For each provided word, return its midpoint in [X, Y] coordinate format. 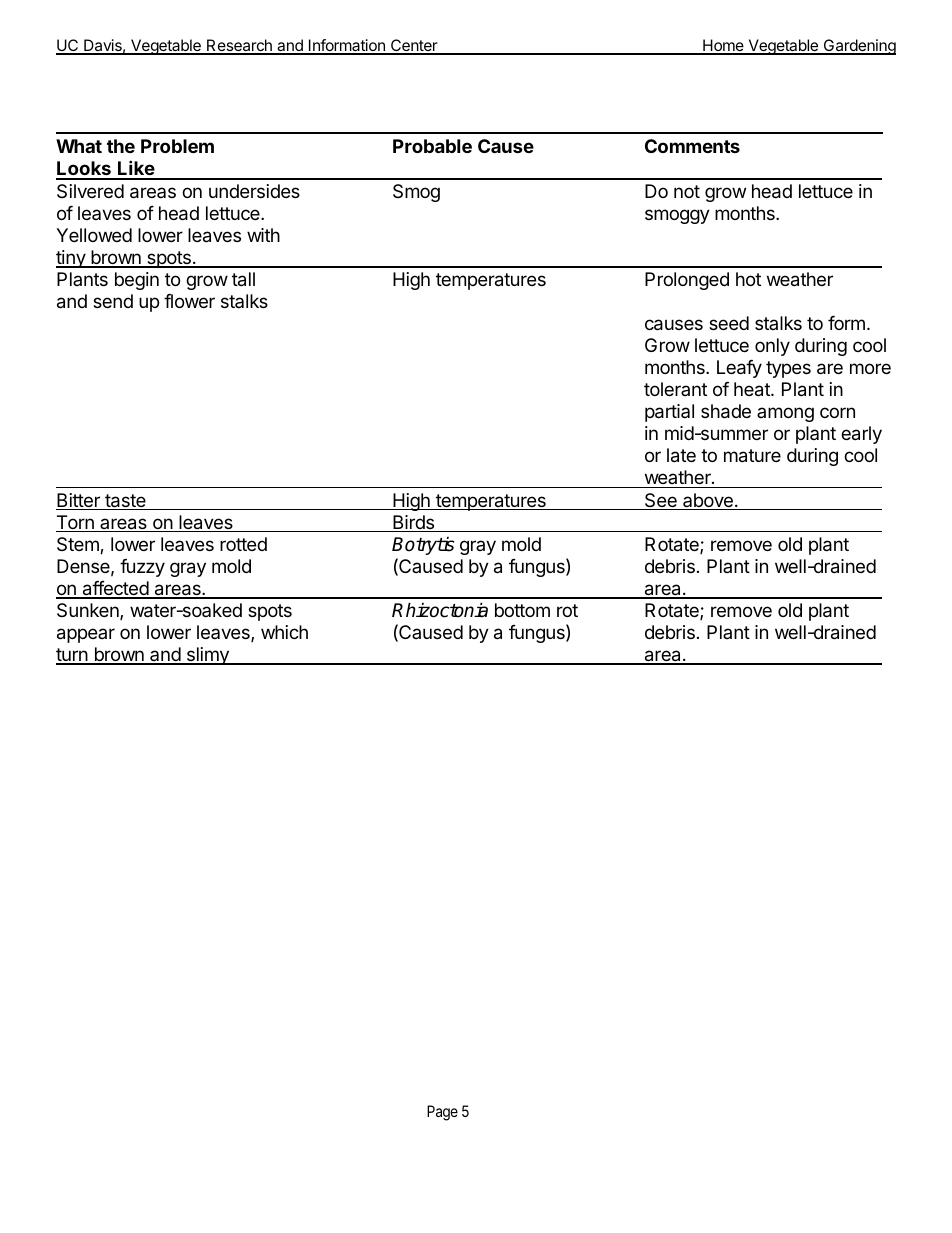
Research [239, 47]
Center [414, 47]
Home [723, 47]
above [708, 501]
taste [125, 502]
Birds [414, 523]
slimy [207, 656]
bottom [522, 610]
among [785, 414]
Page [442, 1113]
